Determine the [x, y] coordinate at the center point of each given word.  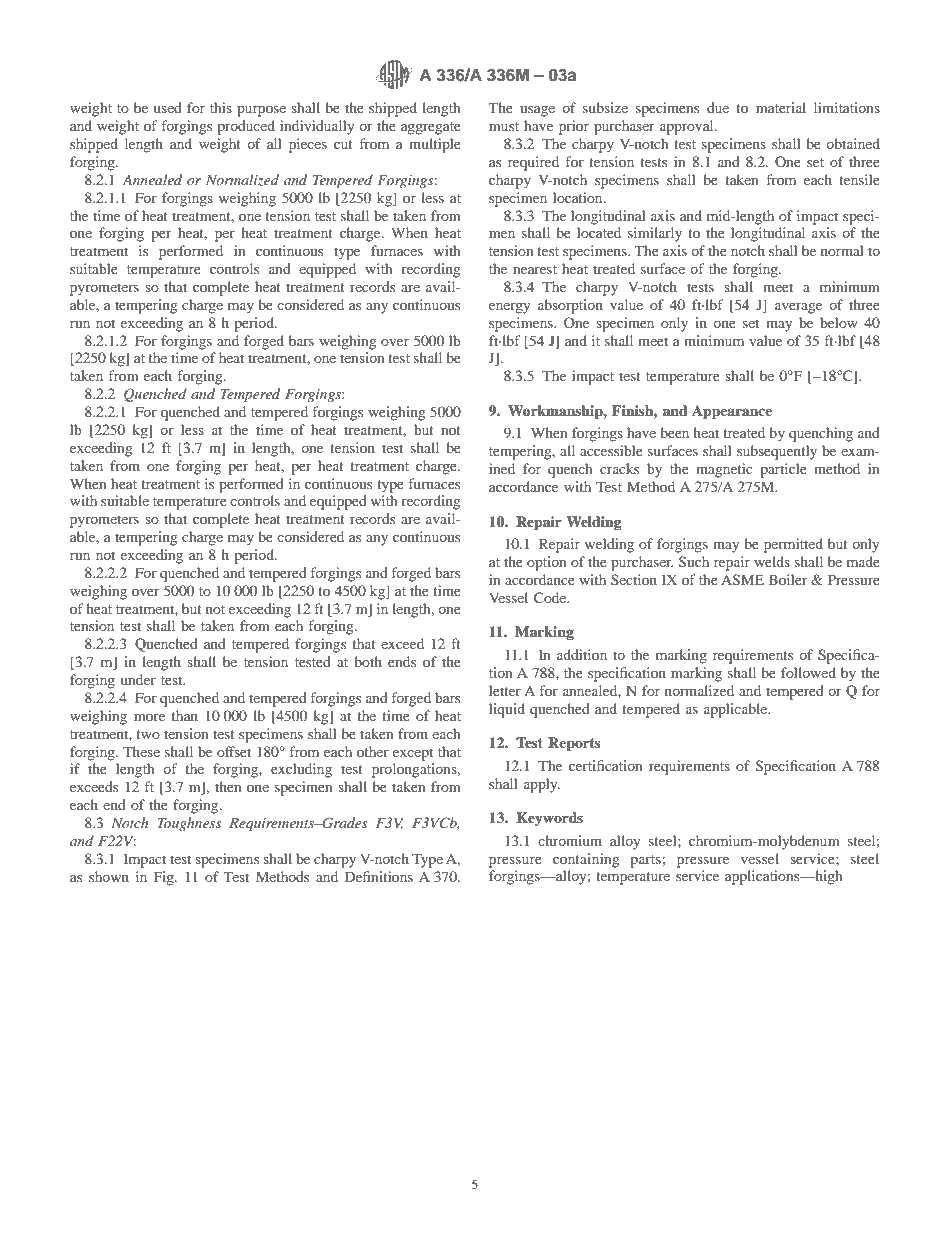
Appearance [732, 412]
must [504, 126]
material [781, 107]
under [138, 679]
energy [509, 308]
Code [551, 597]
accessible [611, 450]
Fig [165, 878]
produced [246, 127]
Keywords [549, 819]
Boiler [788, 579]
